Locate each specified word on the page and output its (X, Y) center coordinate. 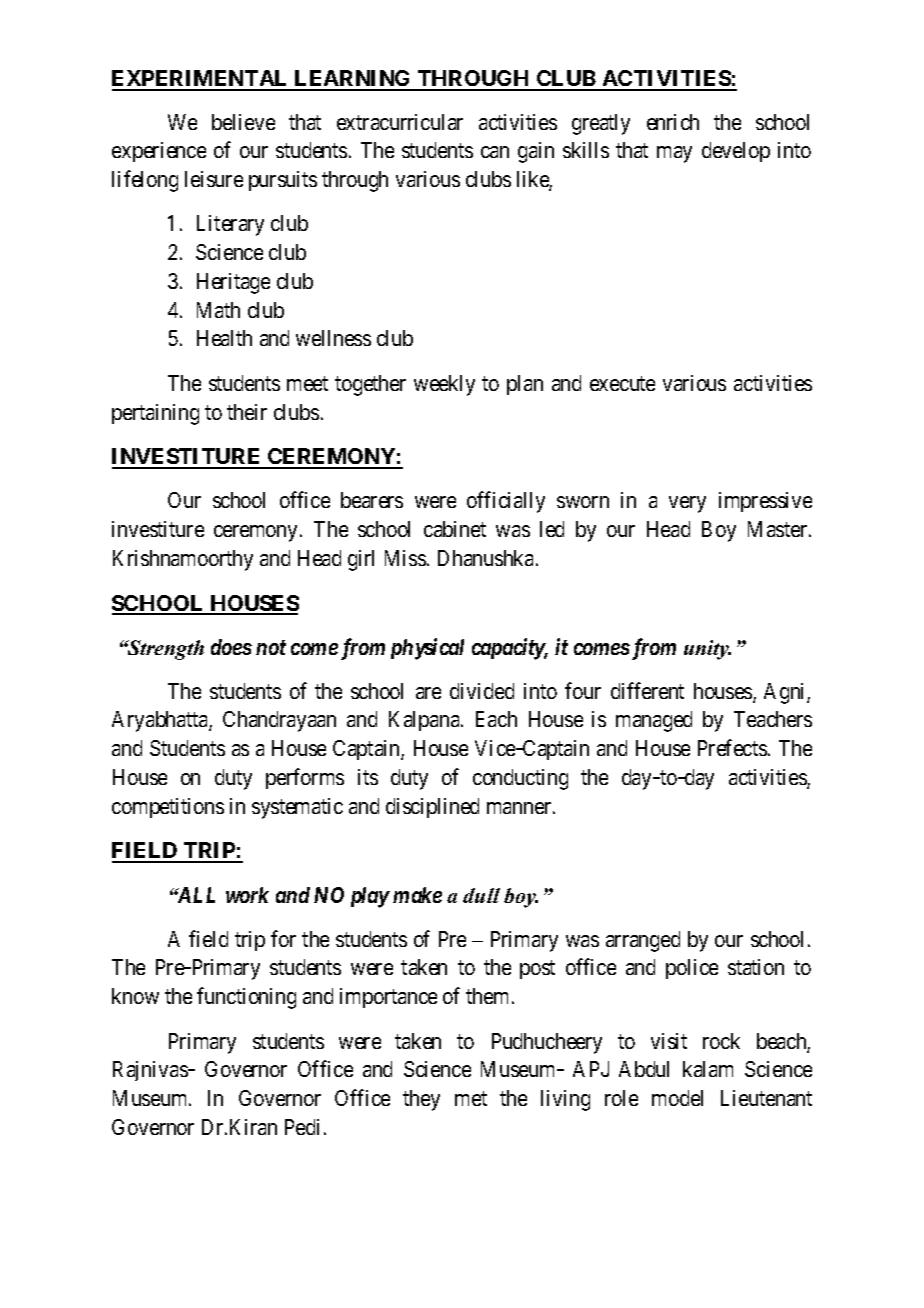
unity (707, 650)
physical (427, 649)
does (231, 647)
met (471, 1099)
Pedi (302, 1127)
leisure (214, 179)
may (674, 154)
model (677, 1098)
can (495, 152)
